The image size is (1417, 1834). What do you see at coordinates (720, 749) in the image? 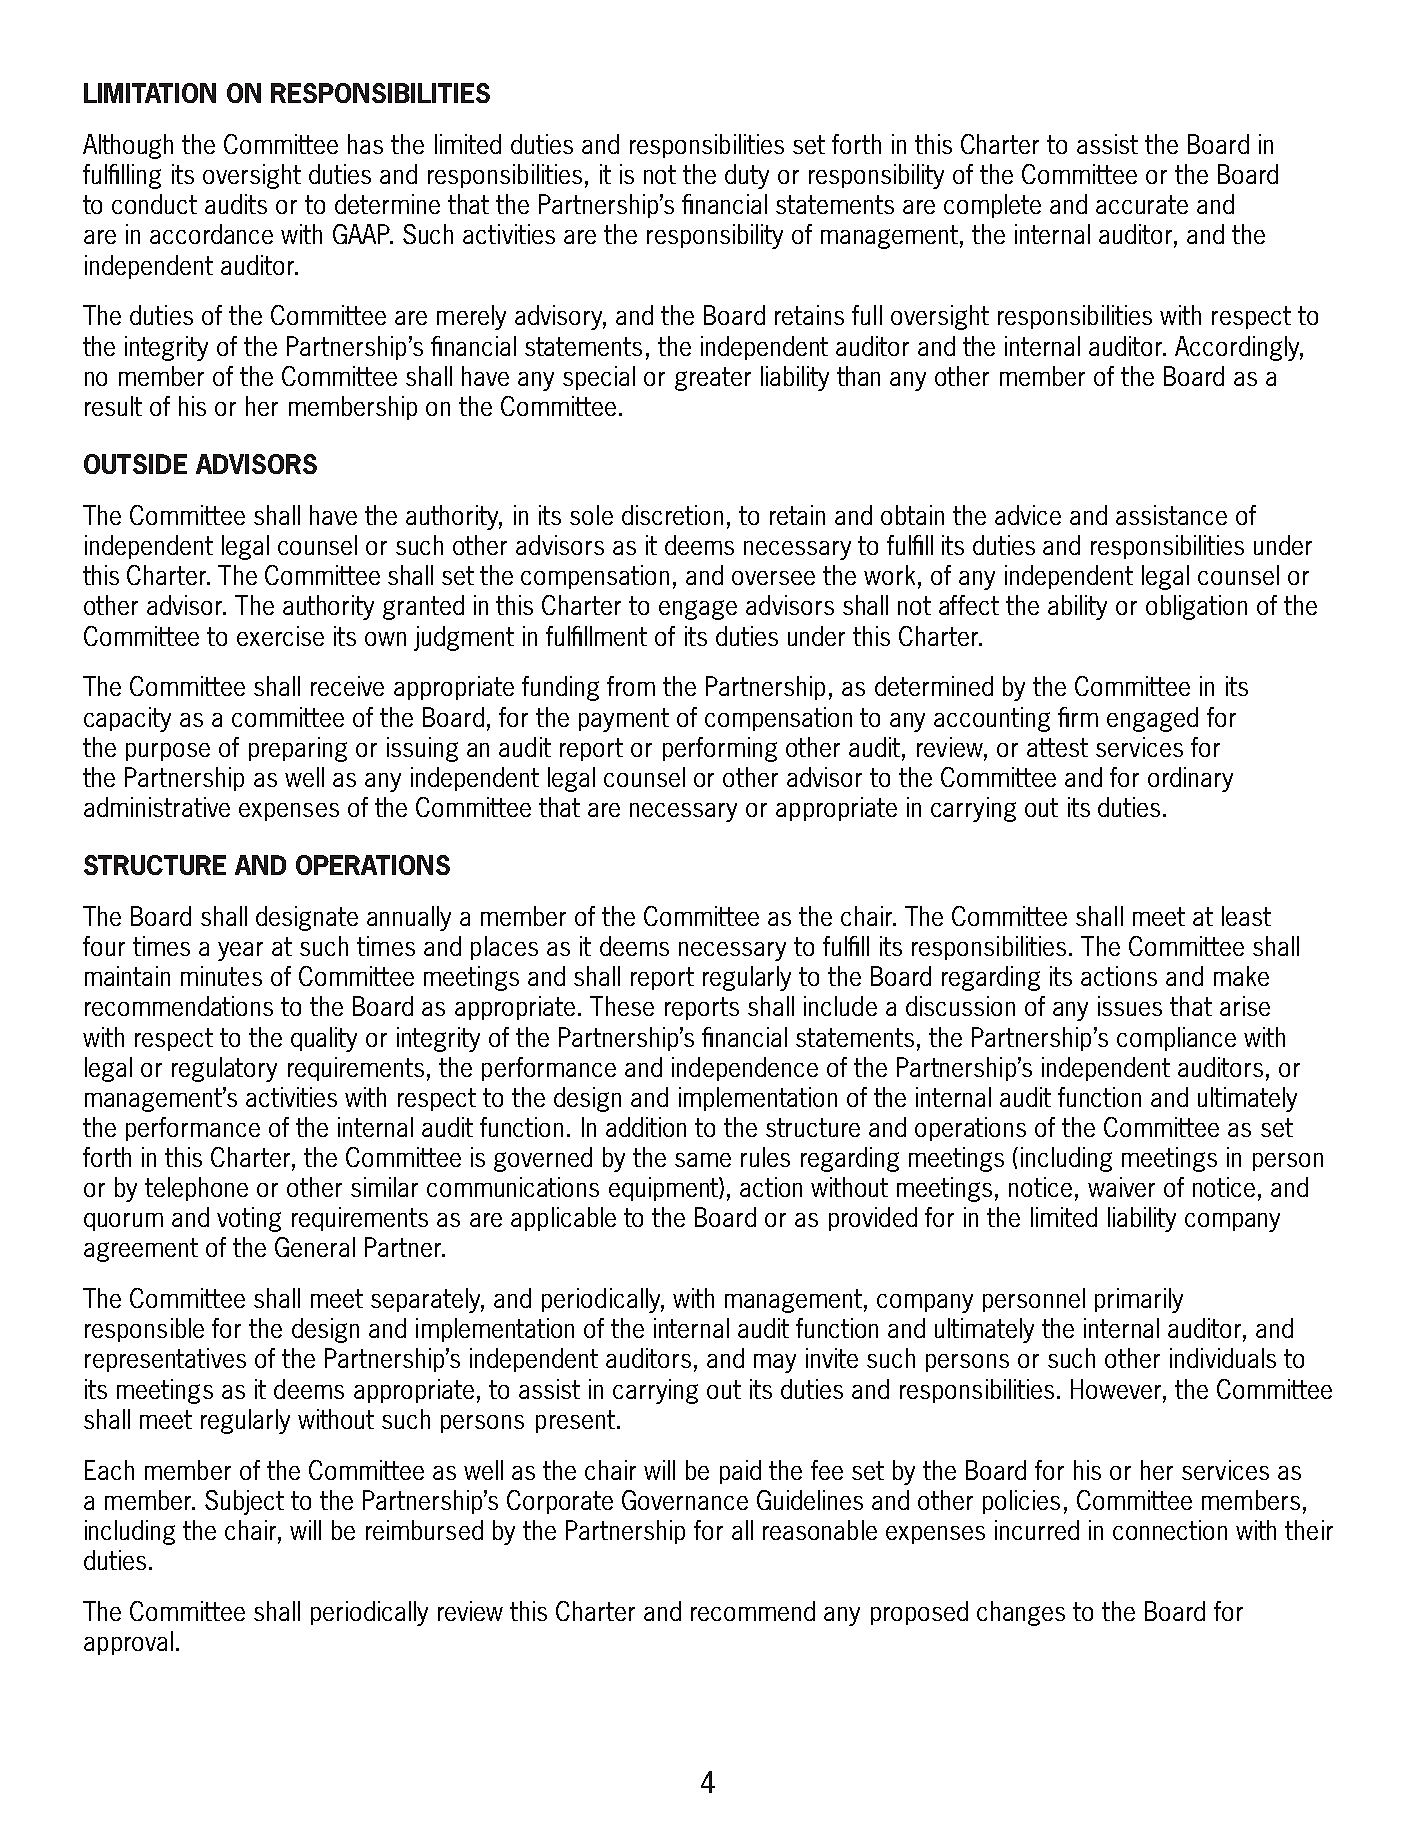
I see `performing` at bounding box center [720, 749].
